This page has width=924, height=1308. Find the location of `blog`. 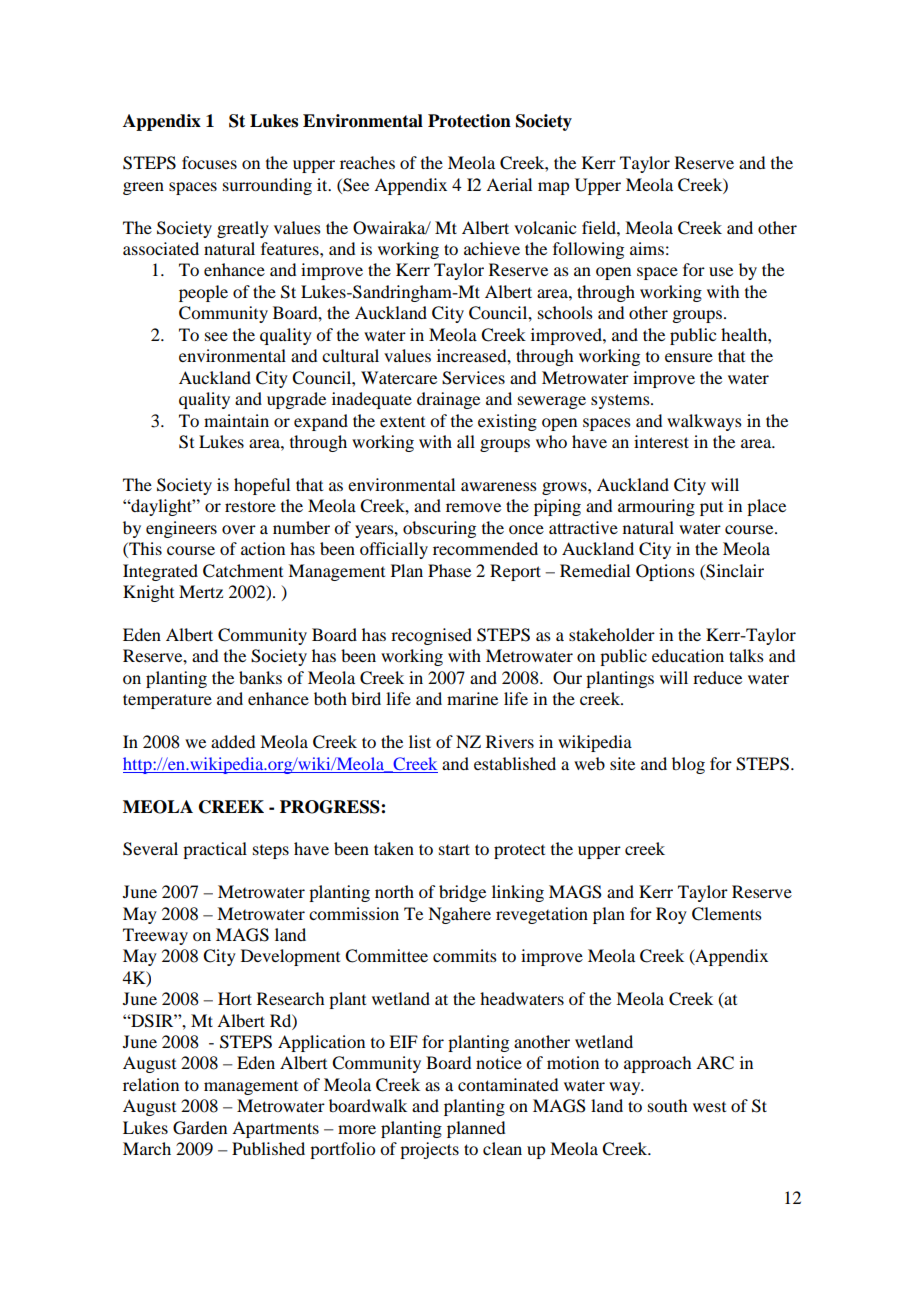

blog is located at coordinates (688, 765).
